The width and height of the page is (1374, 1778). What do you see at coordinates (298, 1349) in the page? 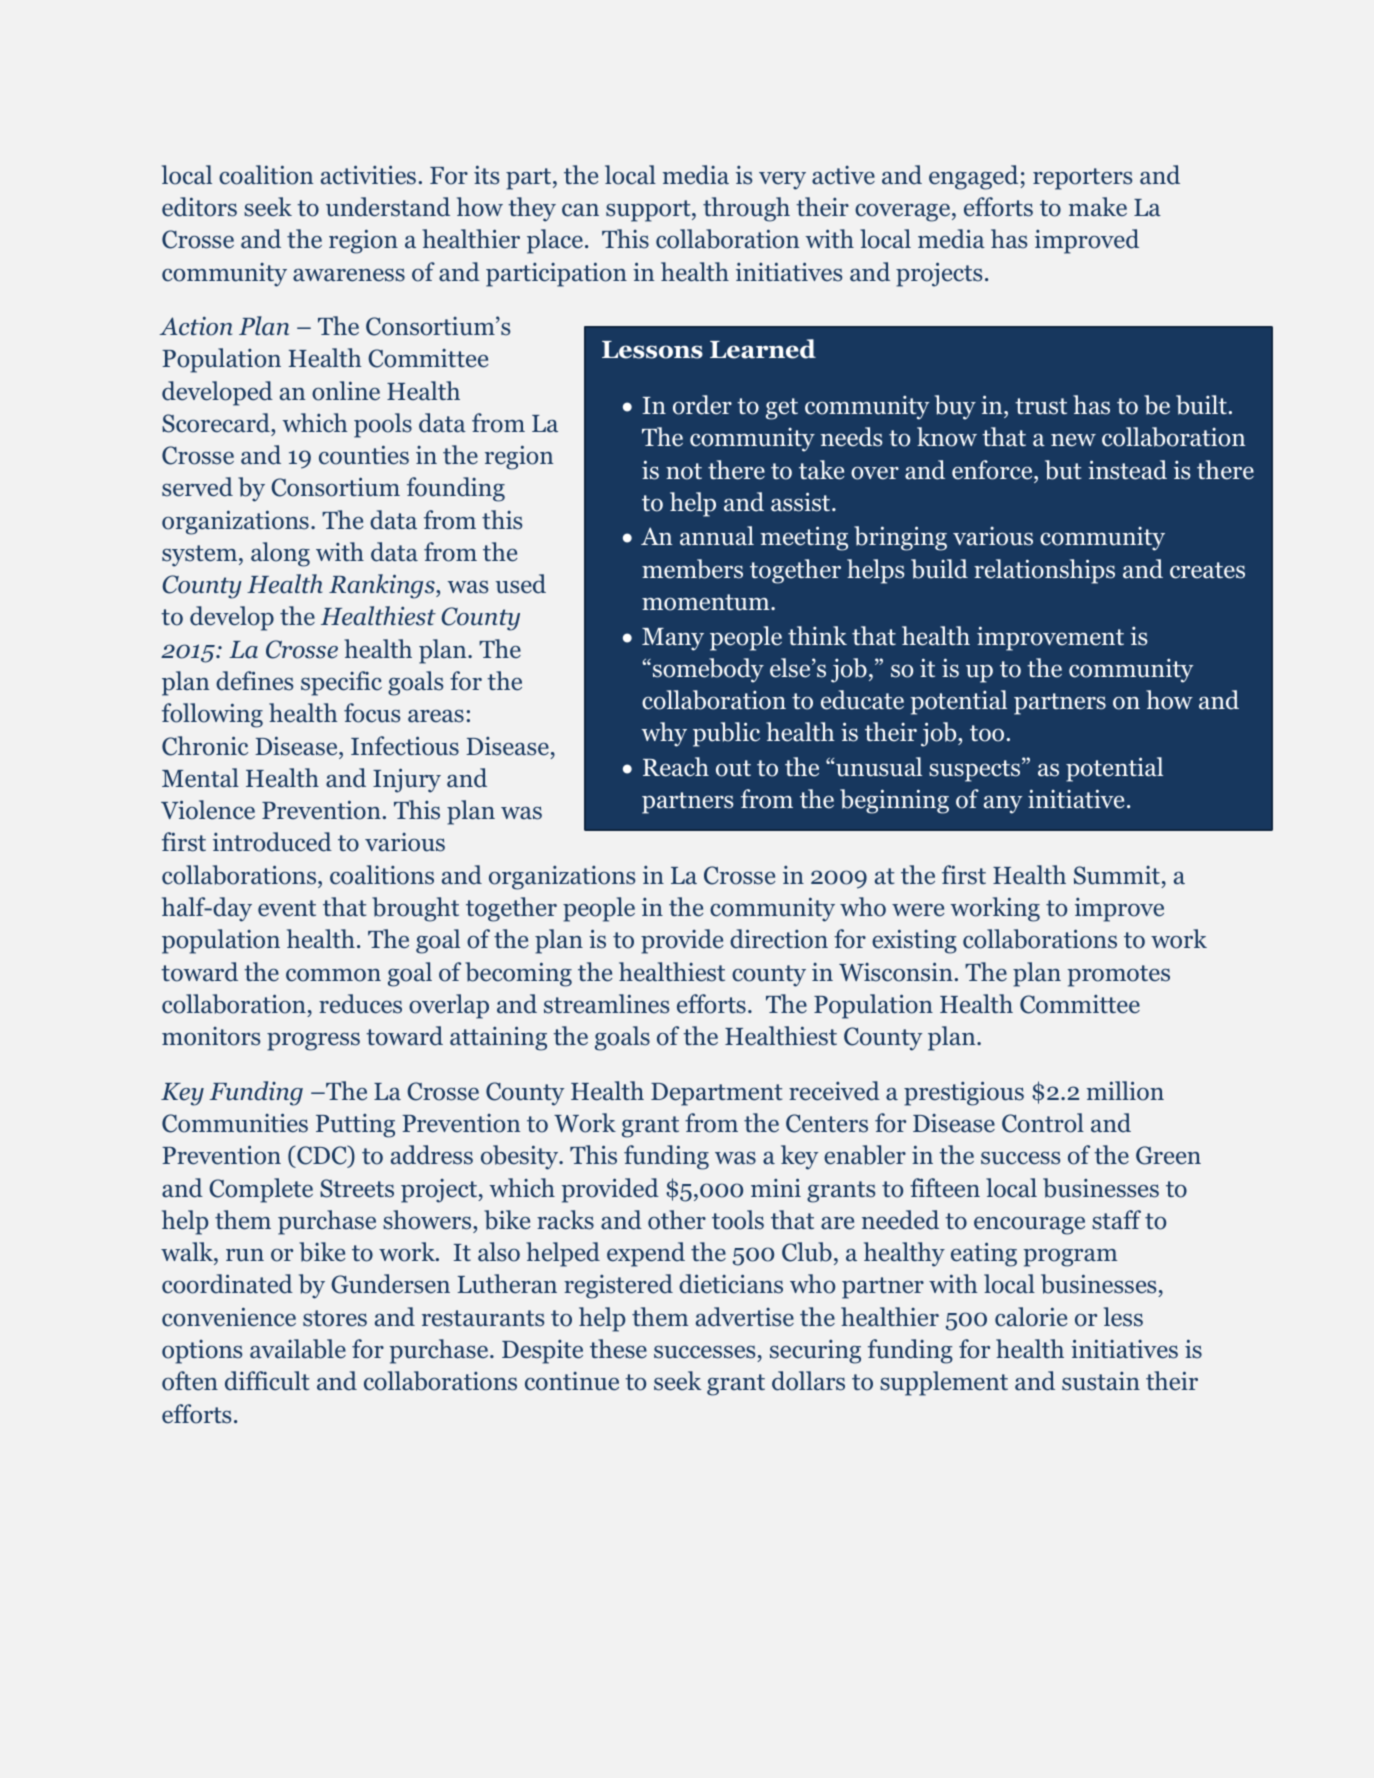
I see `available` at bounding box center [298, 1349].
